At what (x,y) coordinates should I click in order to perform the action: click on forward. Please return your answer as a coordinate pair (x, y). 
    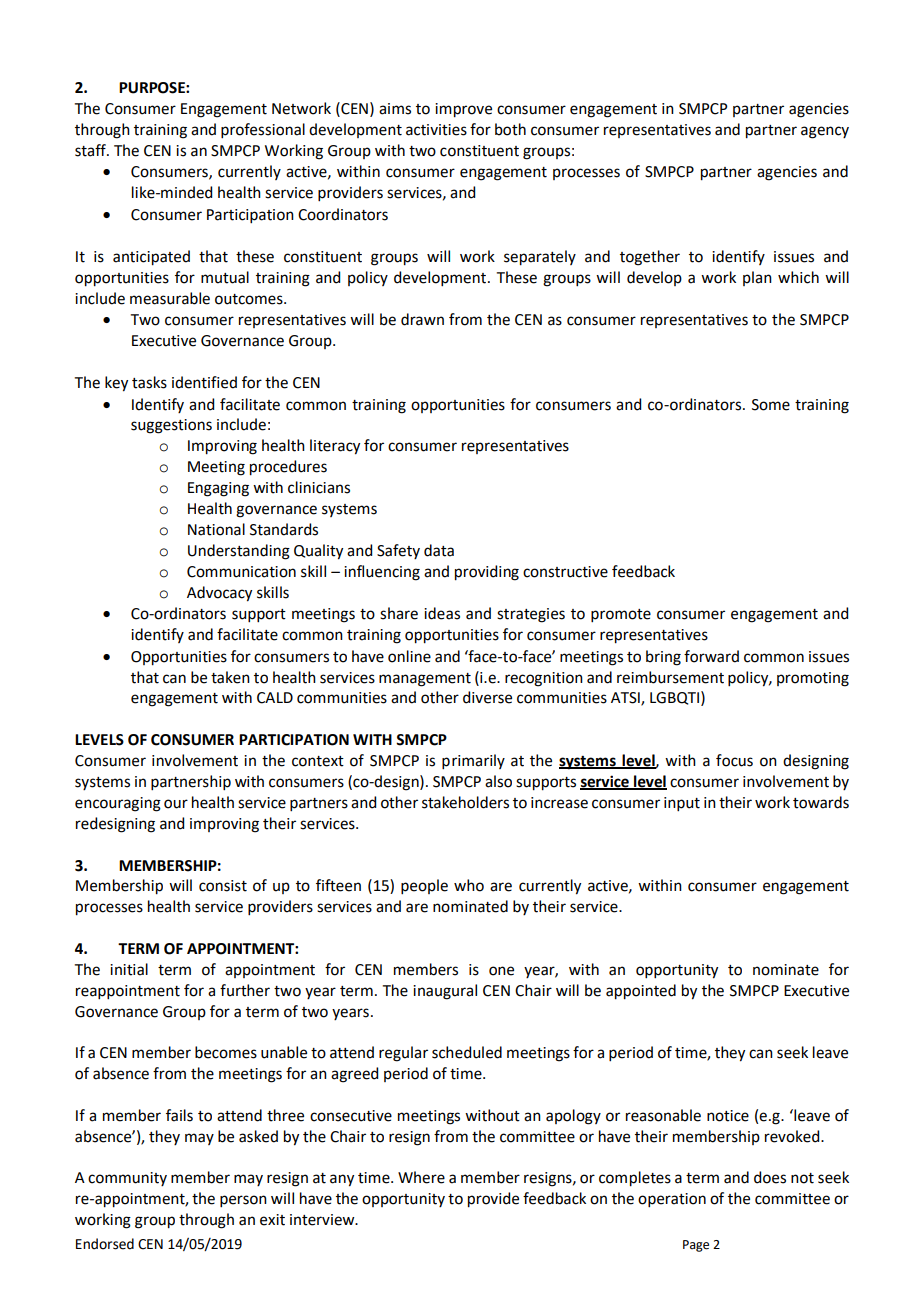
    Looking at the image, I should click on (711, 656).
